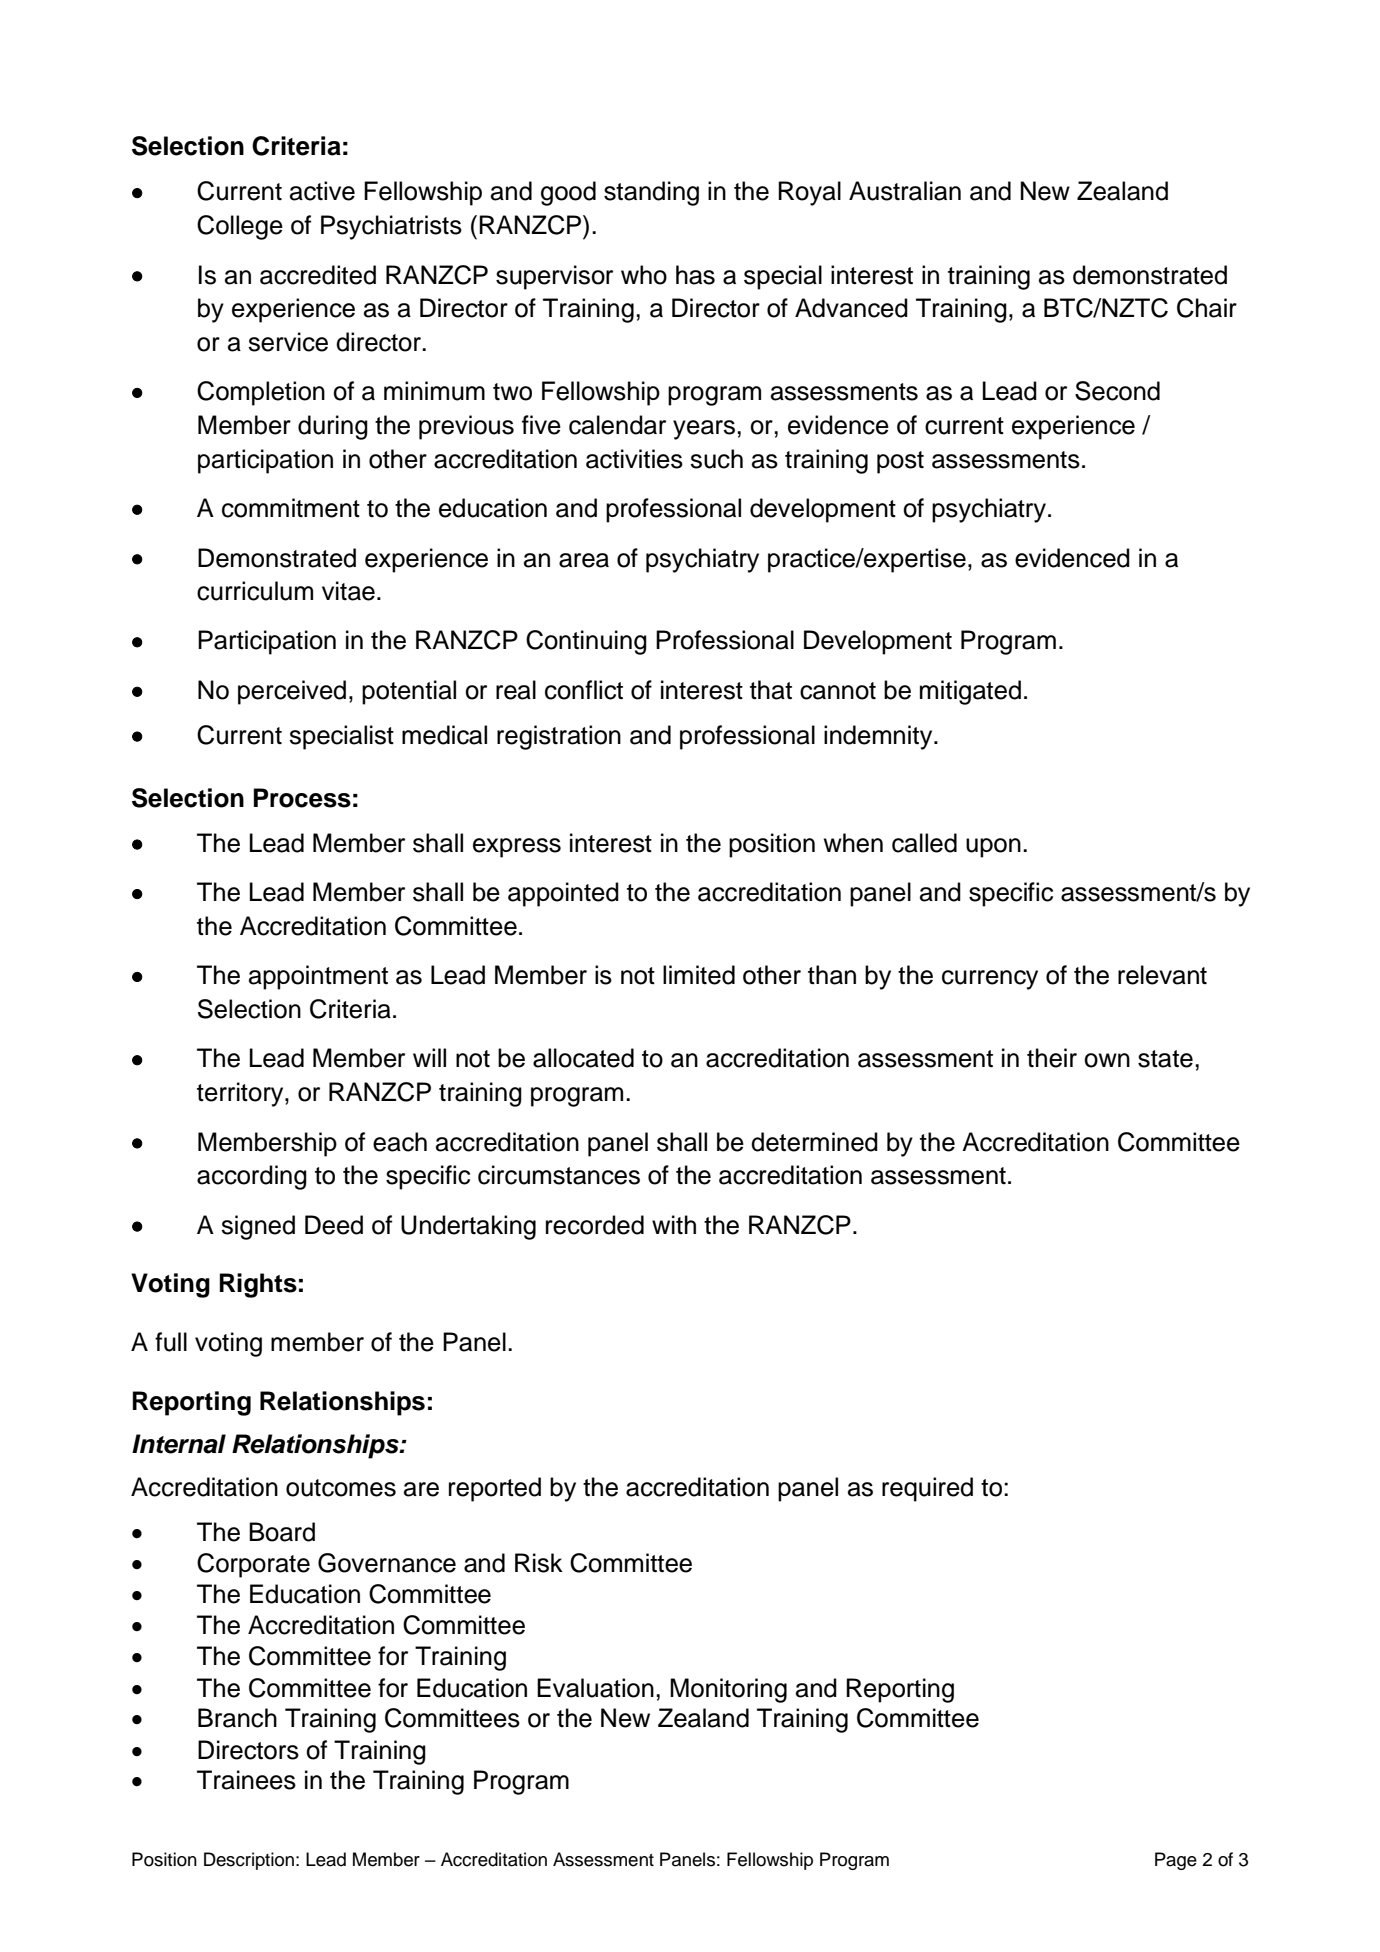 This page has height=1952, width=1380. I want to click on that, so click(771, 690).
